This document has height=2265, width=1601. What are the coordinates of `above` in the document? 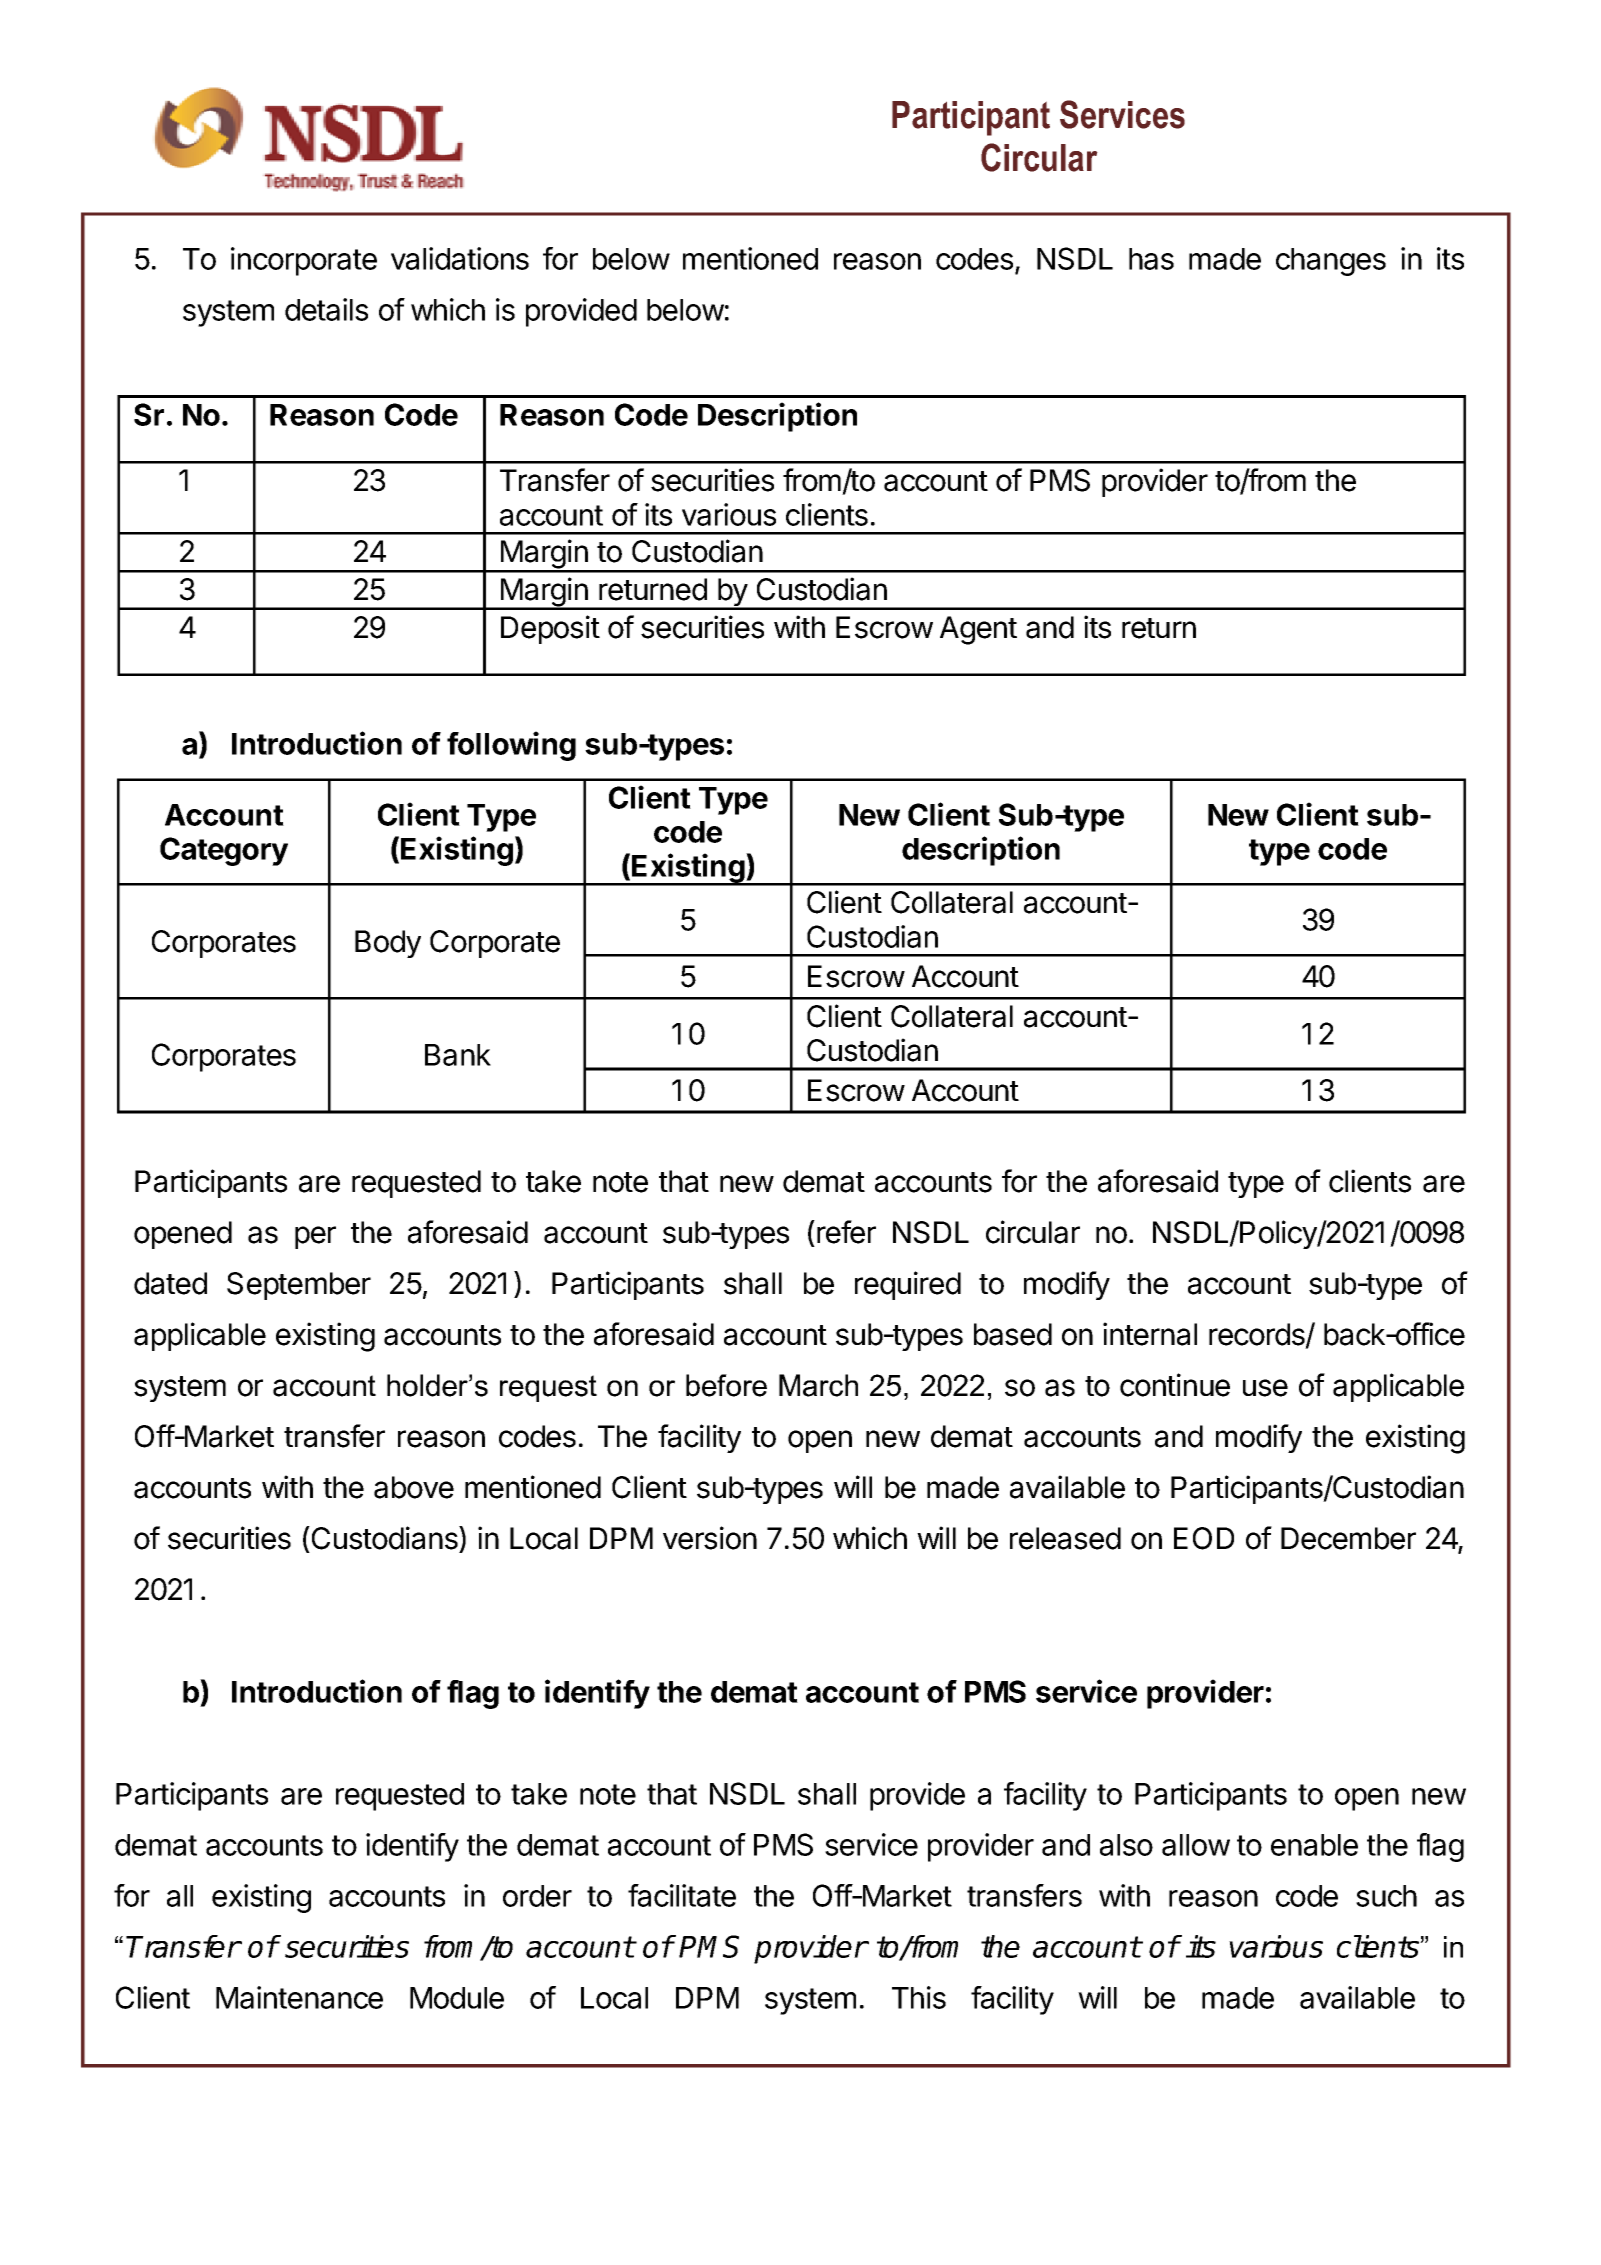 It's located at (414, 1487).
